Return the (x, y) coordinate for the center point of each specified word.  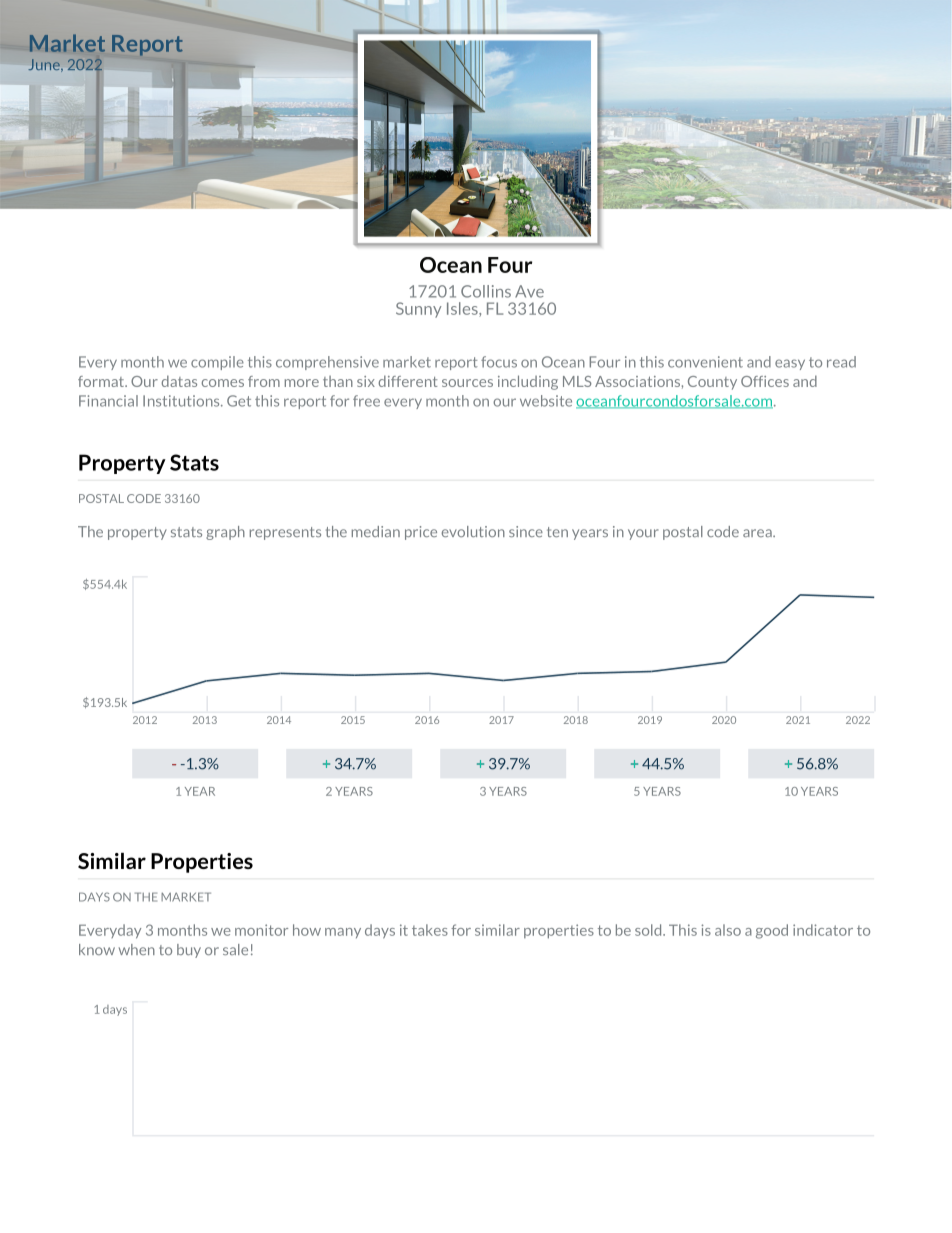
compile (217, 363)
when (137, 949)
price (421, 533)
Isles (463, 309)
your (643, 534)
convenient (705, 362)
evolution (473, 531)
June (45, 65)
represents (285, 533)
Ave (529, 291)
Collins (486, 291)
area (758, 533)
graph (225, 533)
